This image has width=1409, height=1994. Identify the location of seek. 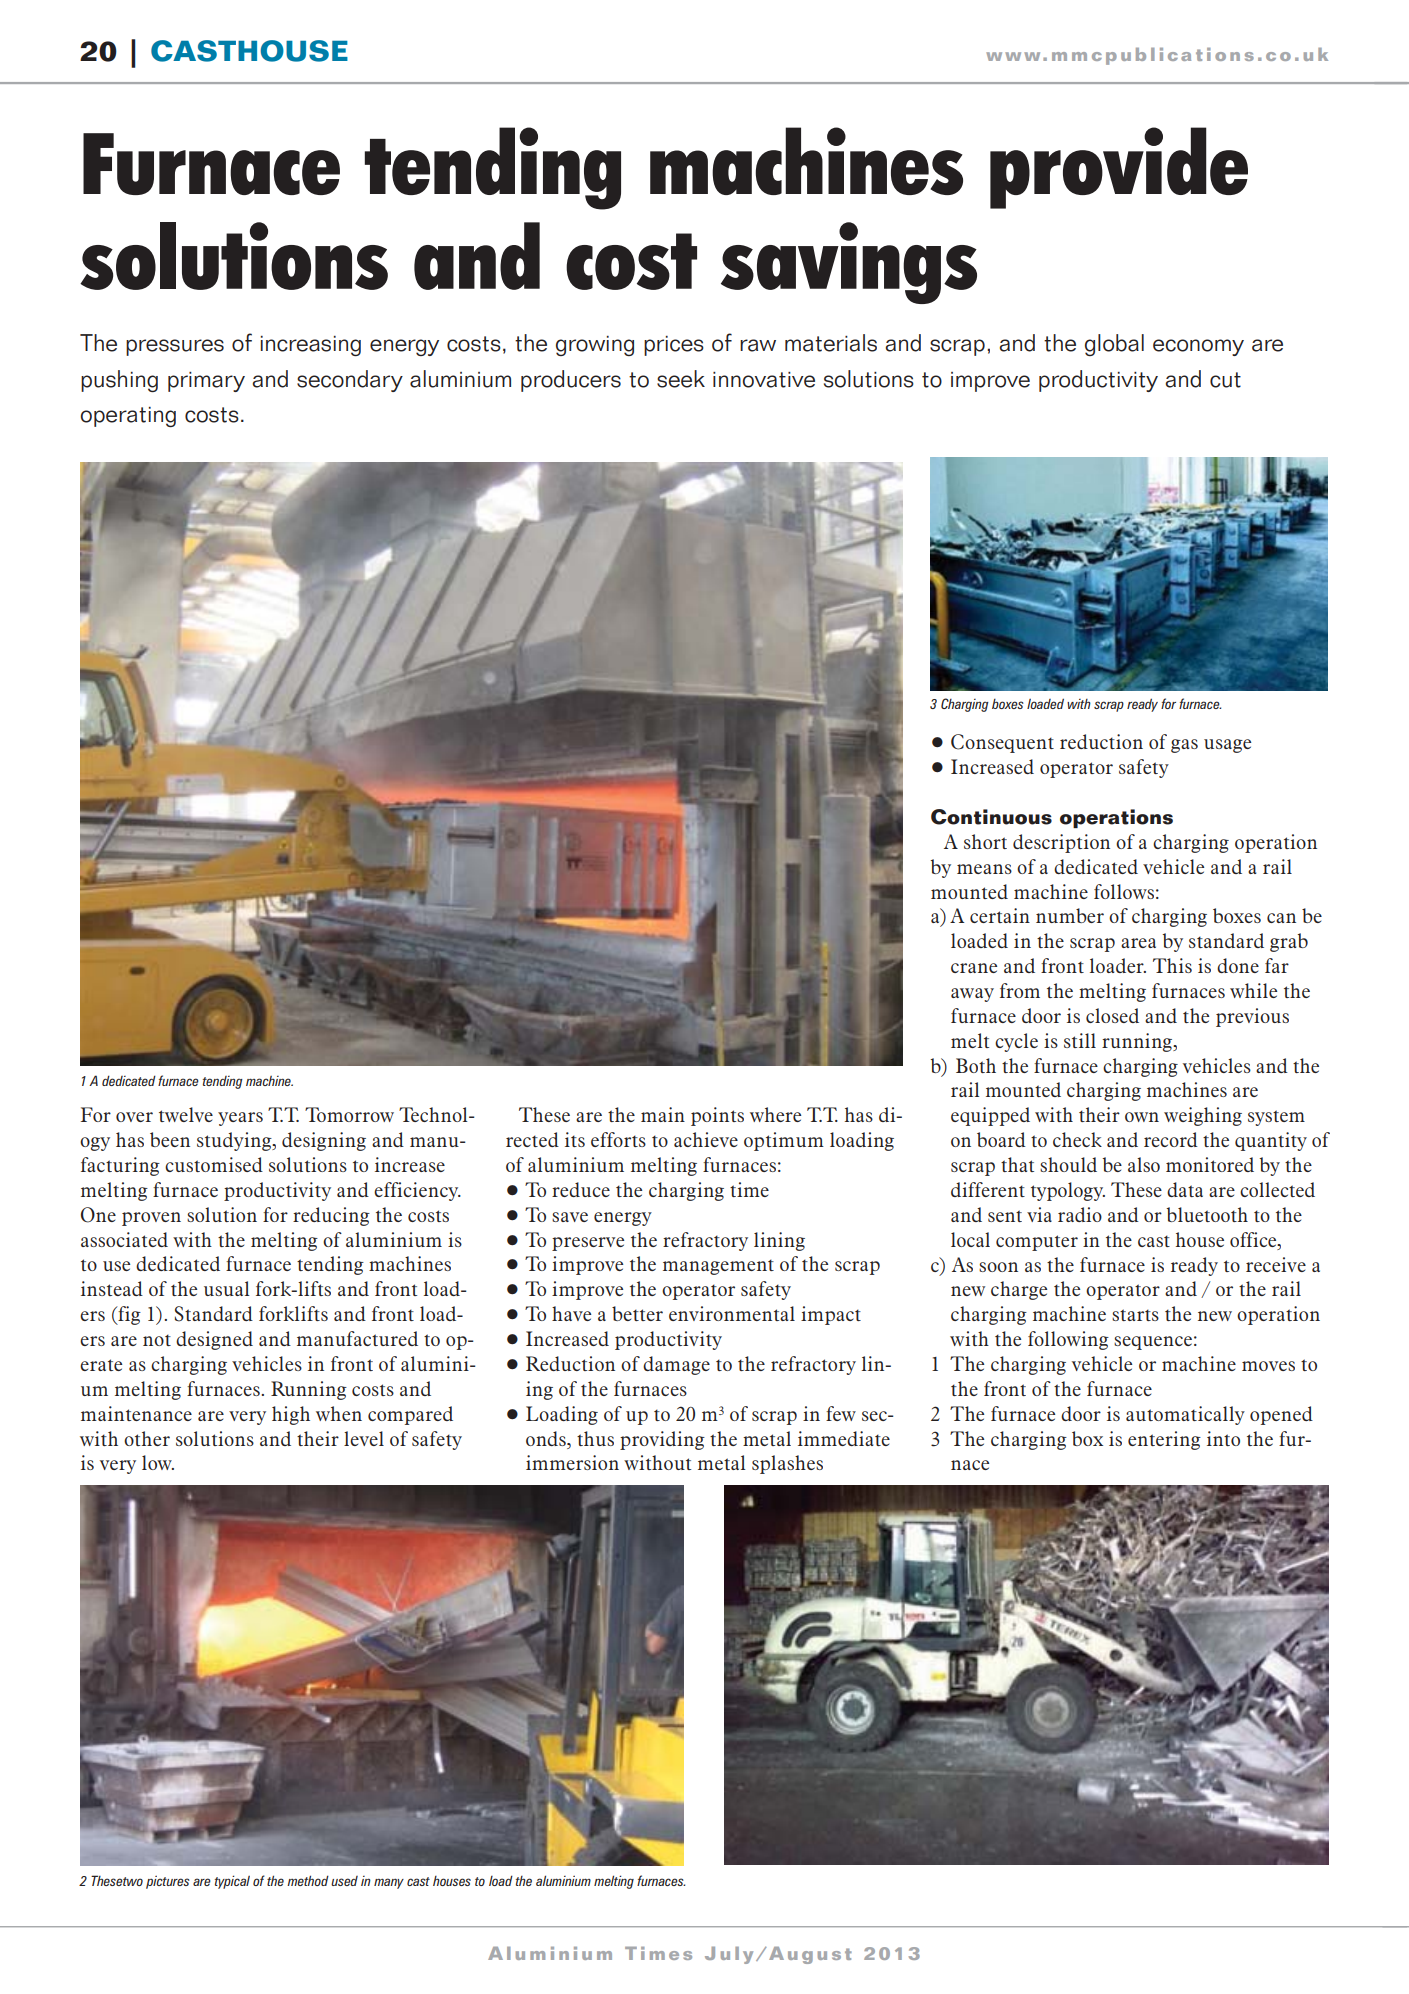
(681, 379).
